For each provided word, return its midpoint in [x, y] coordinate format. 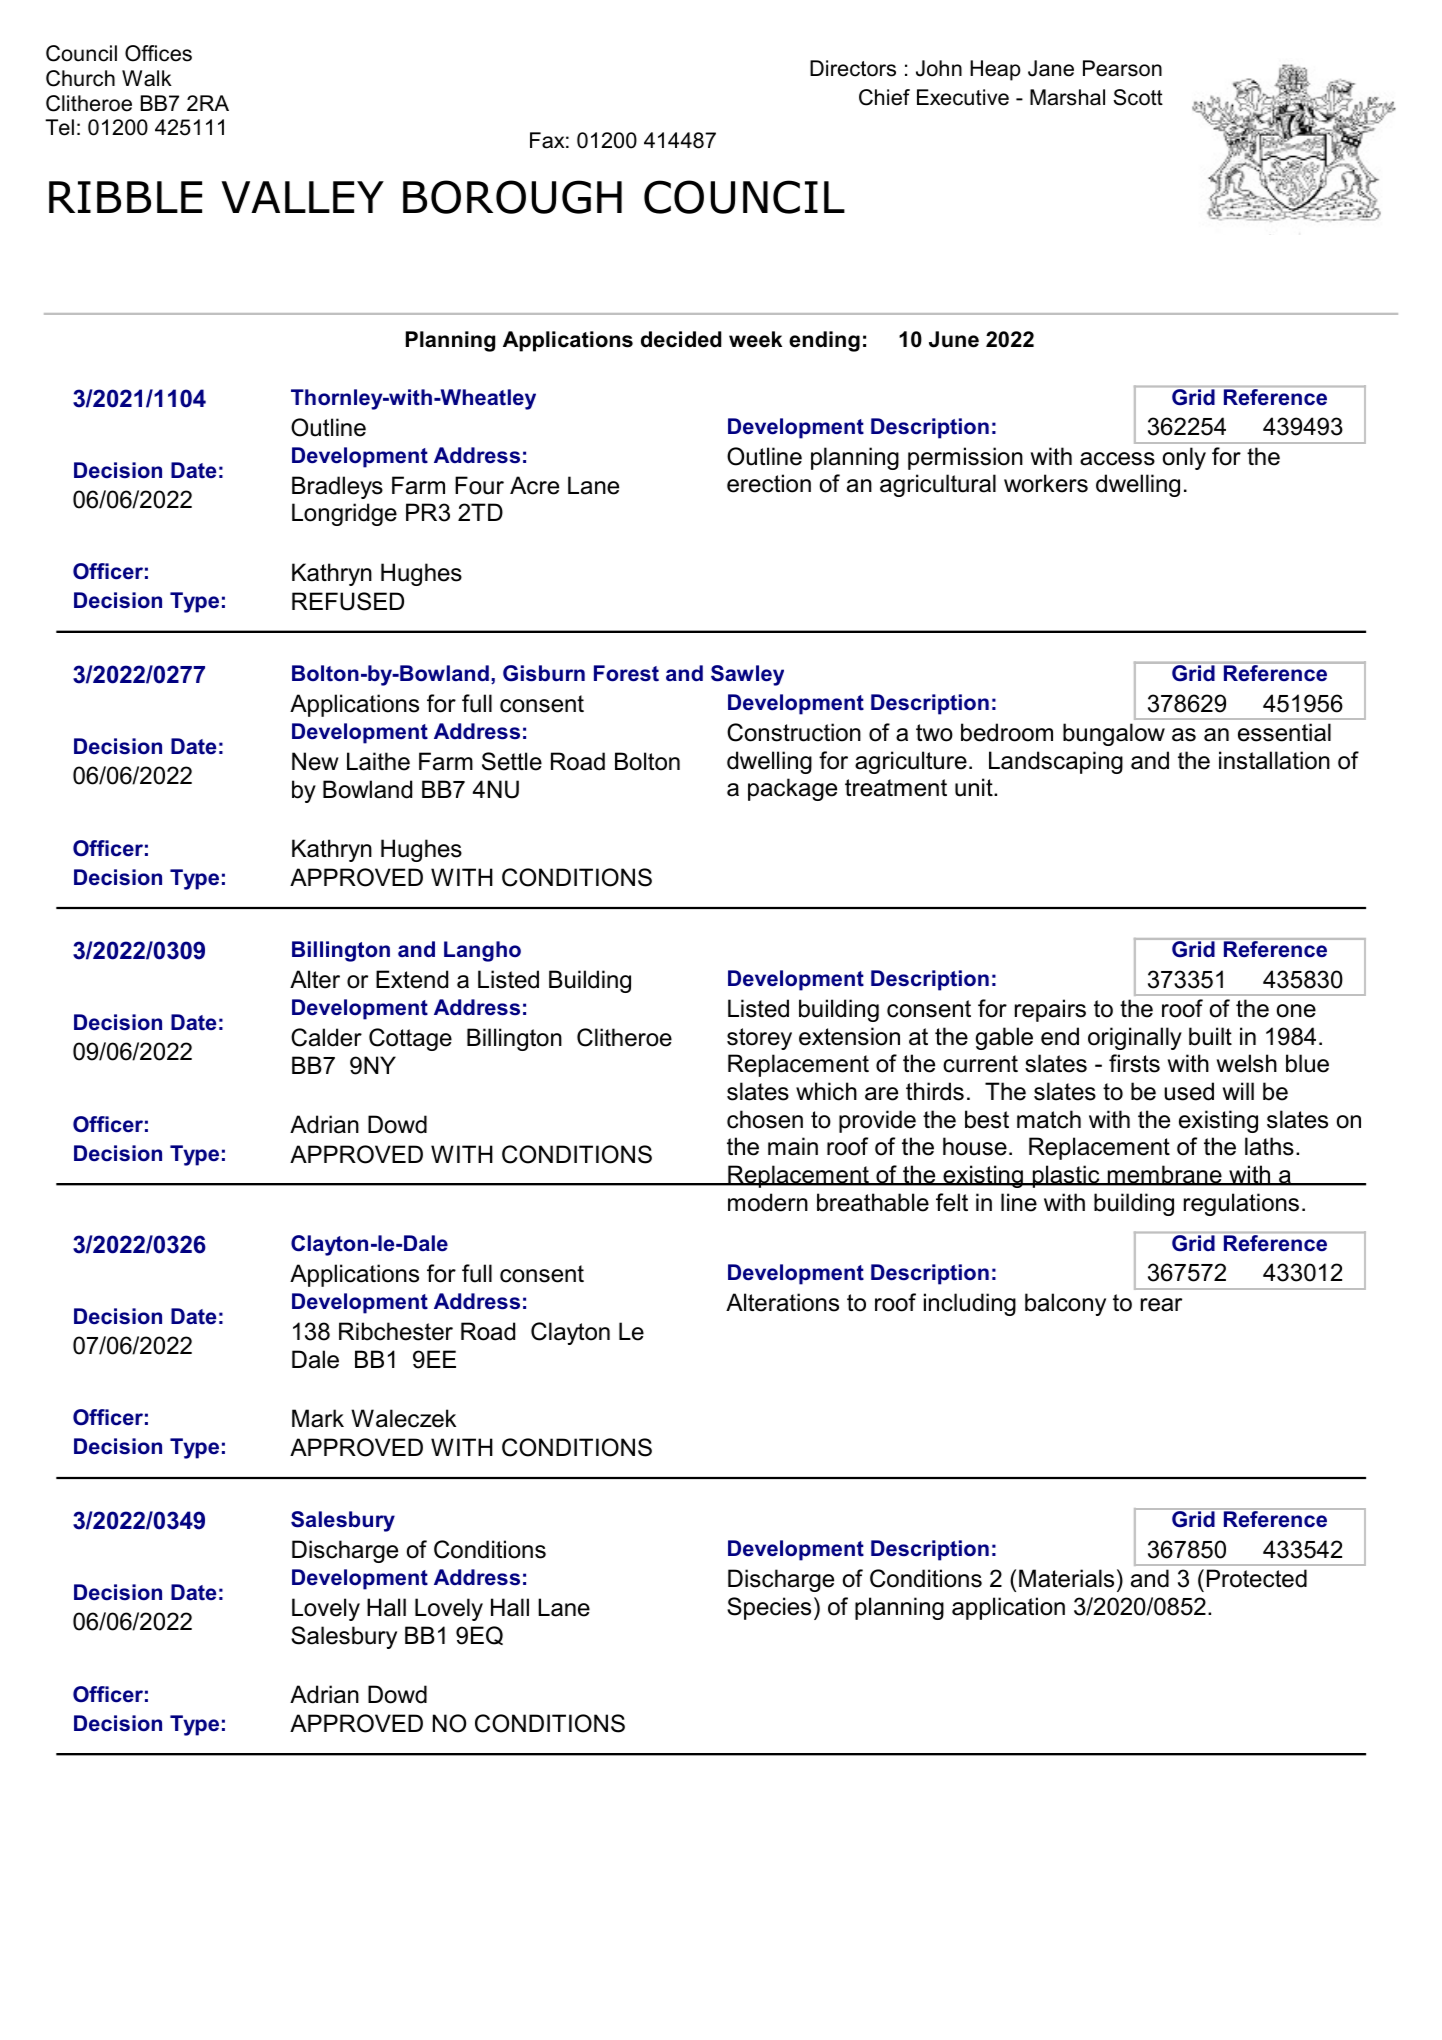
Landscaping [1056, 762]
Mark [318, 1418]
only [1184, 458]
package [792, 789]
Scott [1138, 97]
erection [769, 483]
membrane [1164, 1175]
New [315, 761]
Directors [853, 68]
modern [768, 1202]
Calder [326, 1037]
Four [479, 485]
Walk [147, 78]
